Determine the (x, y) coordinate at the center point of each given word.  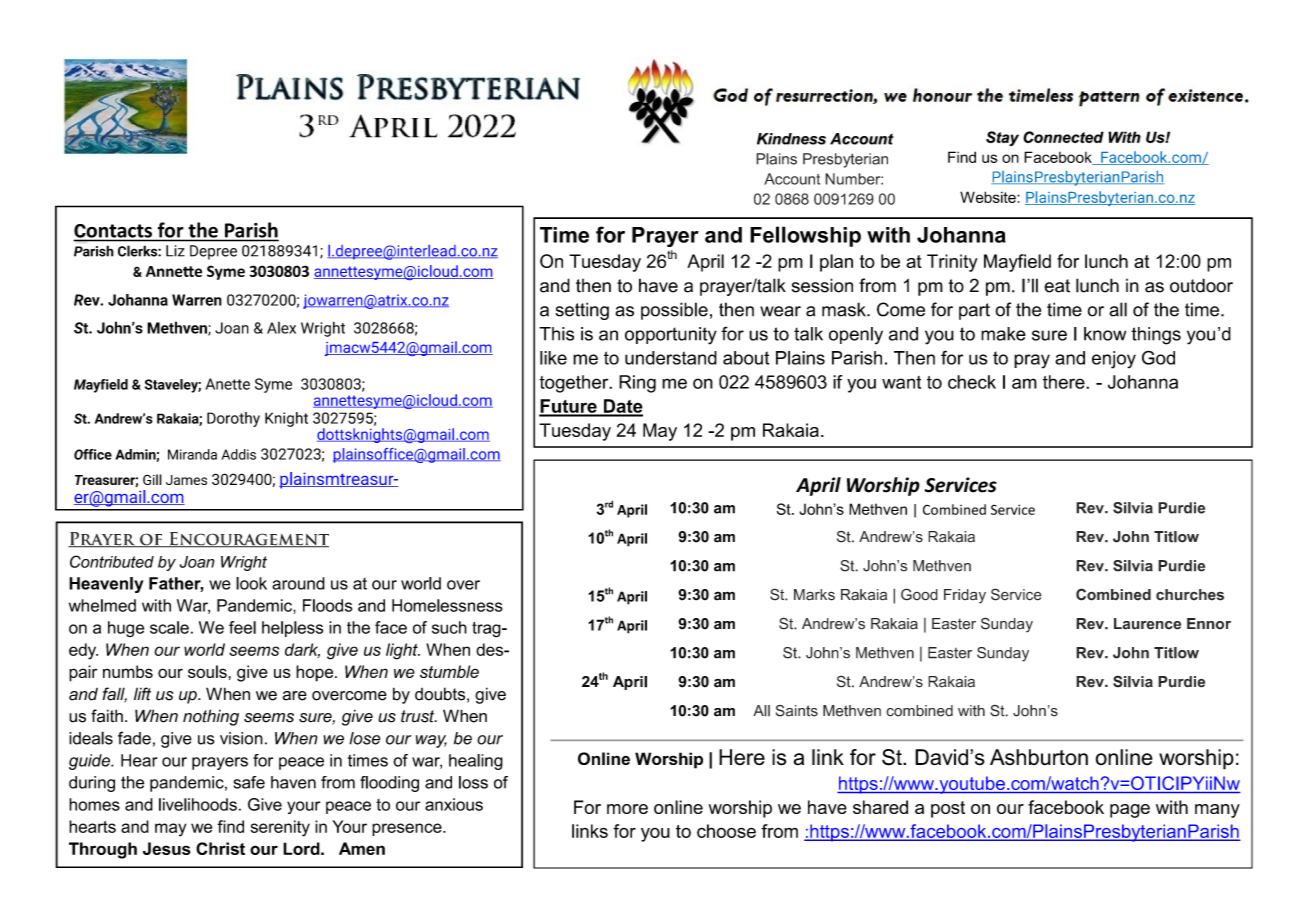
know (1105, 334)
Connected (1063, 137)
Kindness (791, 139)
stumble (449, 671)
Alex (281, 328)
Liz (175, 251)
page (1130, 811)
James (186, 480)
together (575, 384)
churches (1190, 595)
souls (208, 671)
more (627, 809)
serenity (280, 828)
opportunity (671, 336)
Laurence (1147, 624)
